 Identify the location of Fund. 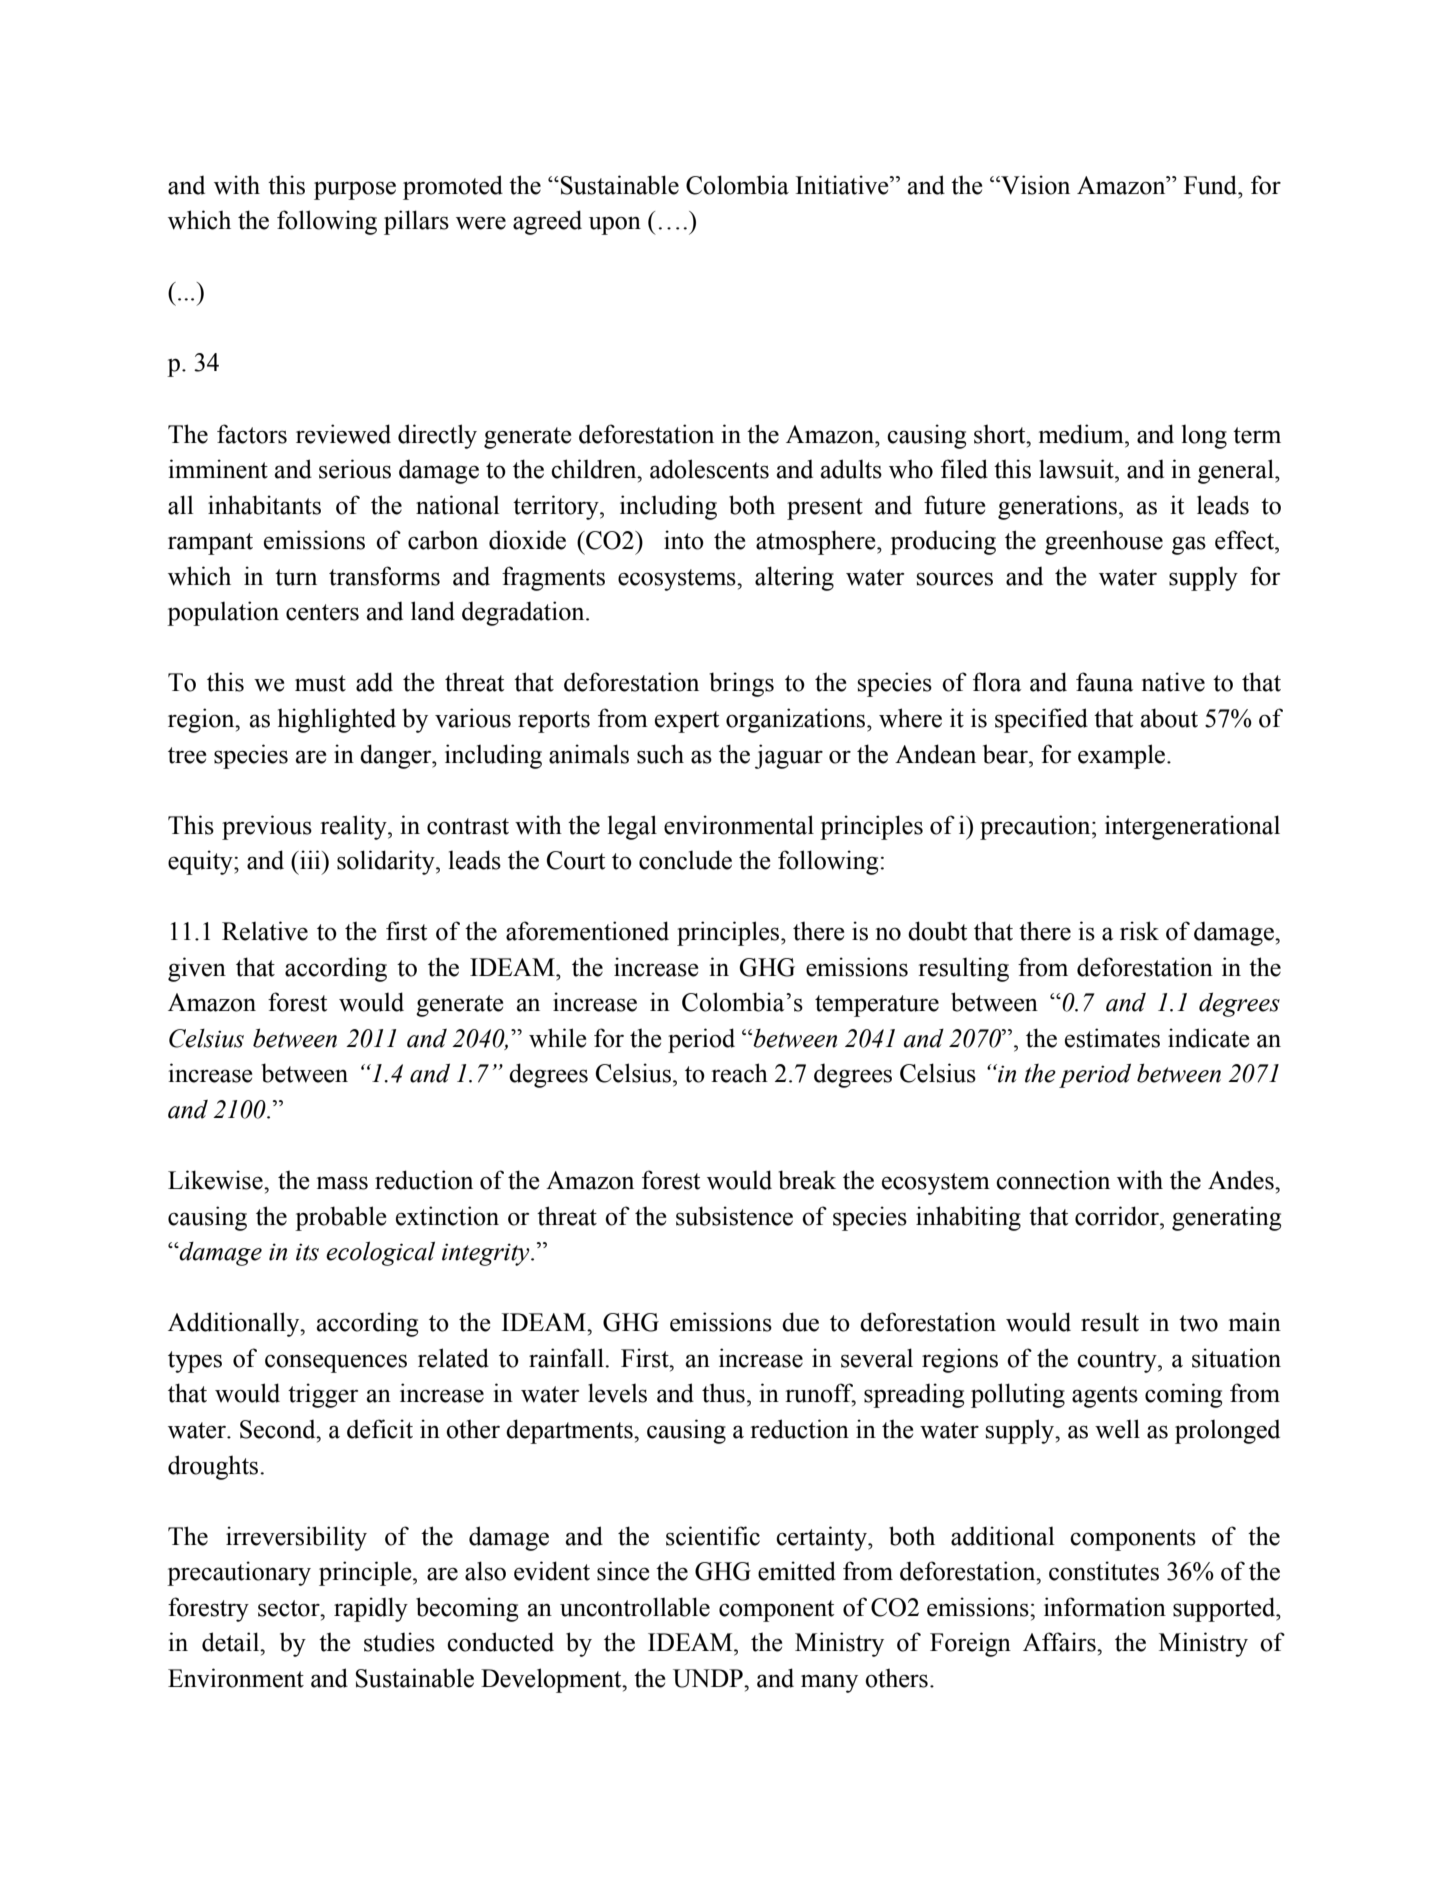
(1212, 185).
